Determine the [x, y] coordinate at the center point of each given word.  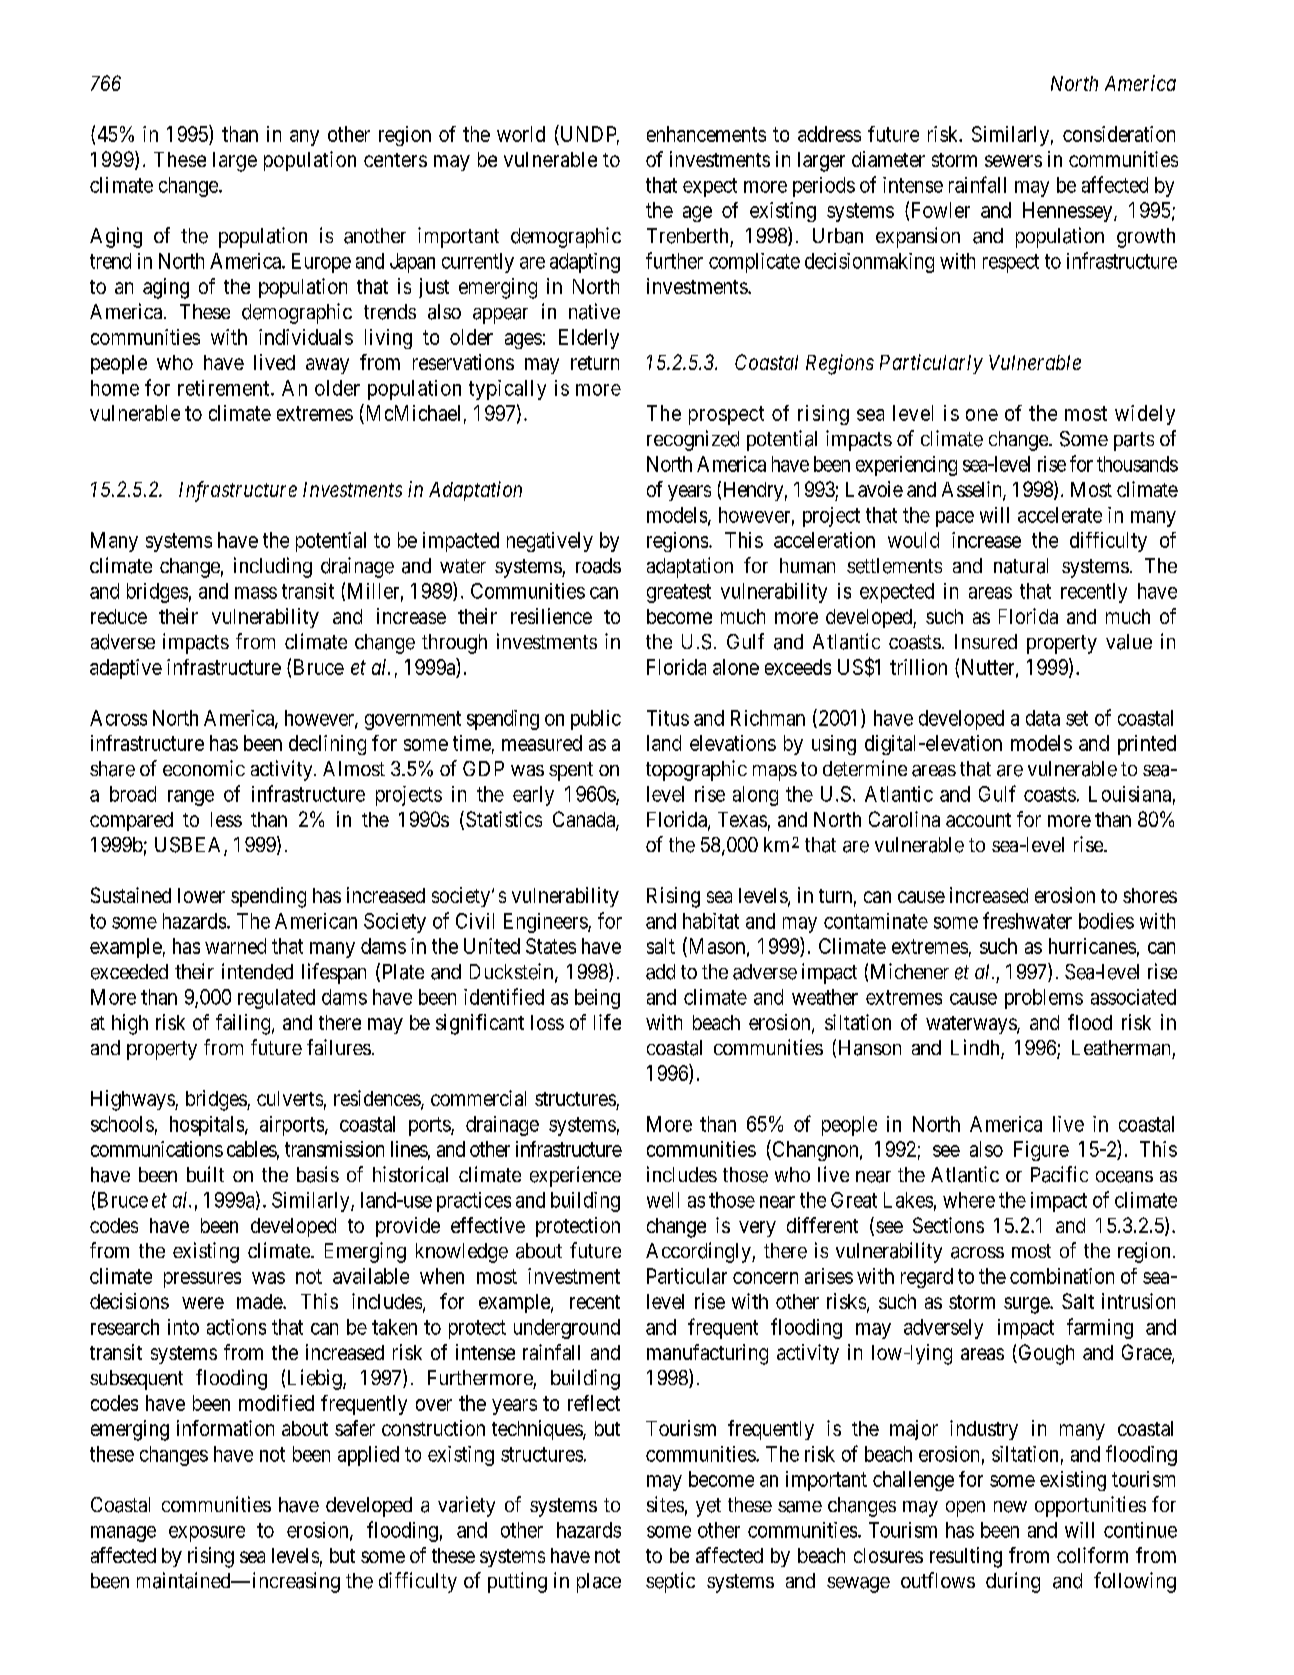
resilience [551, 616]
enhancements [706, 134]
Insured [986, 641]
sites [665, 1504]
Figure [1041, 1151]
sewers [1013, 161]
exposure [207, 1534]
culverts [290, 1098]
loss [547, 1022]
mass [256, 593]
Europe [321, 263]
